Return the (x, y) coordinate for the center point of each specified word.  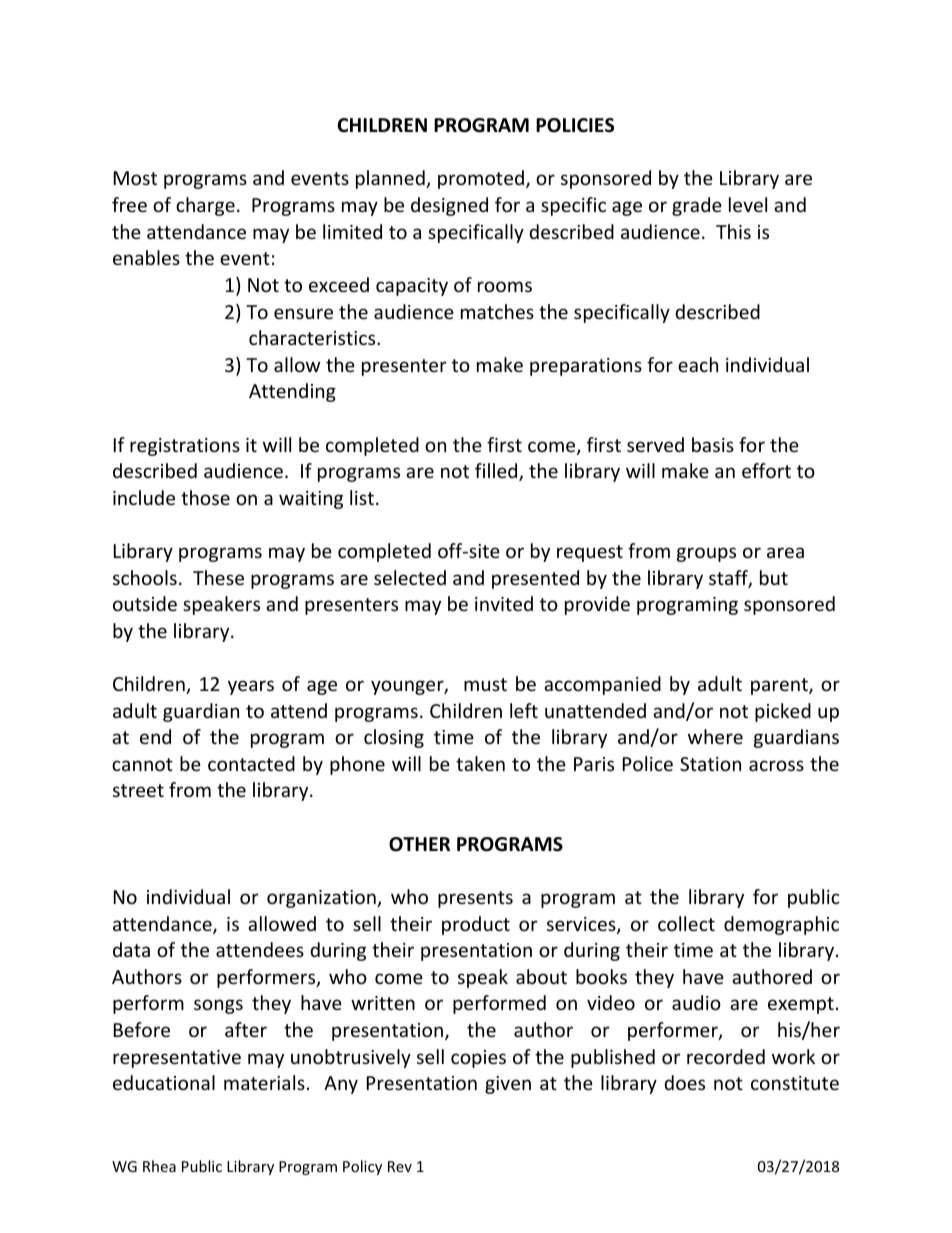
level (748, 204)
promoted (481, 179)
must (485, 684)
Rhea (159, 1166)
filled (497, 472)
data (131, 949)
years (251, 687)
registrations (185, 447)
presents (475, 899)
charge (205, 206)
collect (686, 923)
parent (780, 686)
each (698, 364)
